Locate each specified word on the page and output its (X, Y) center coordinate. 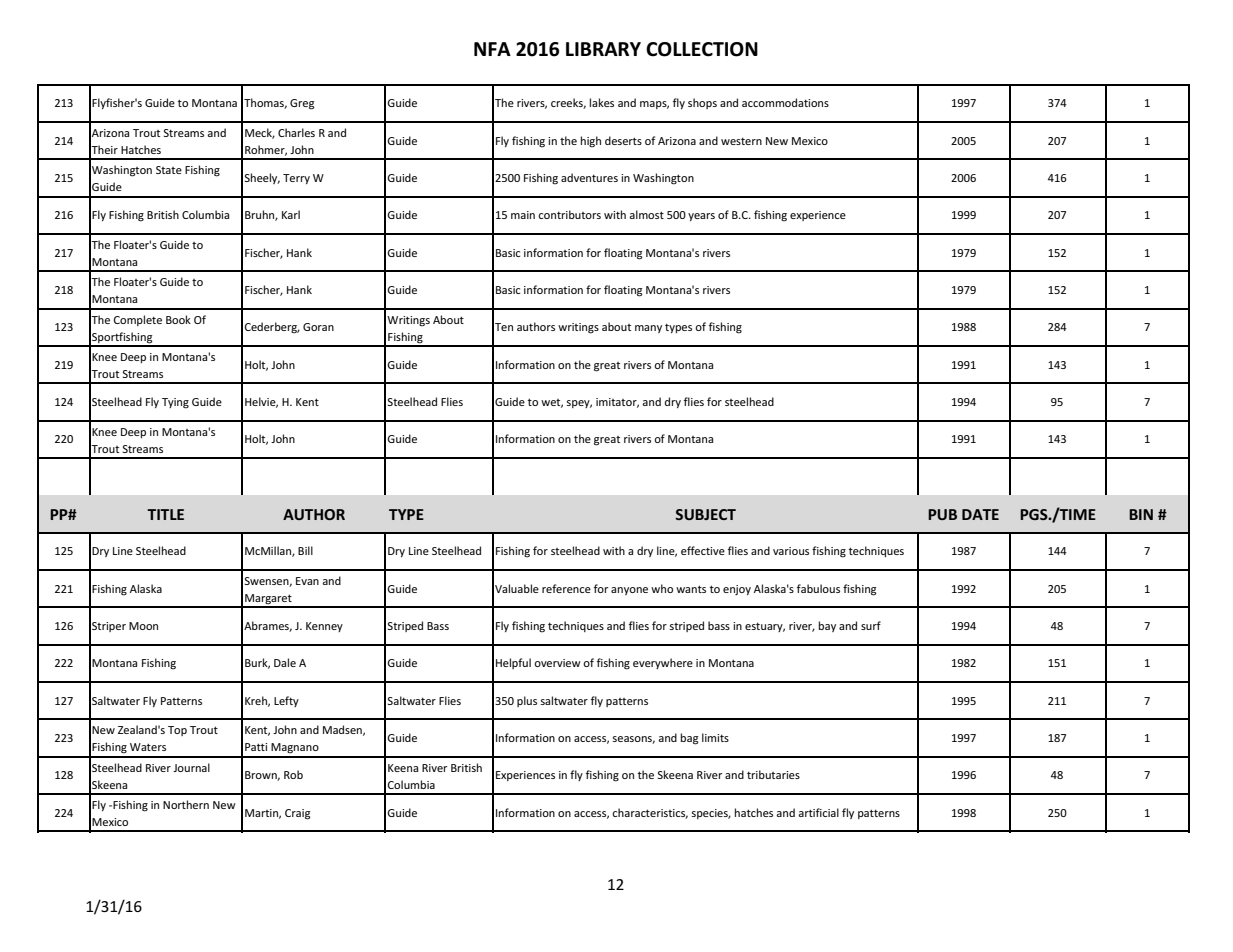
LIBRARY (603, 49)
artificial (818, 812)
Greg (302, 104)
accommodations (785, 102)
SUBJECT (705, 514)
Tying (175, 403)
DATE (980, 514)
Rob (293, 774)
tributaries (773, 774)
